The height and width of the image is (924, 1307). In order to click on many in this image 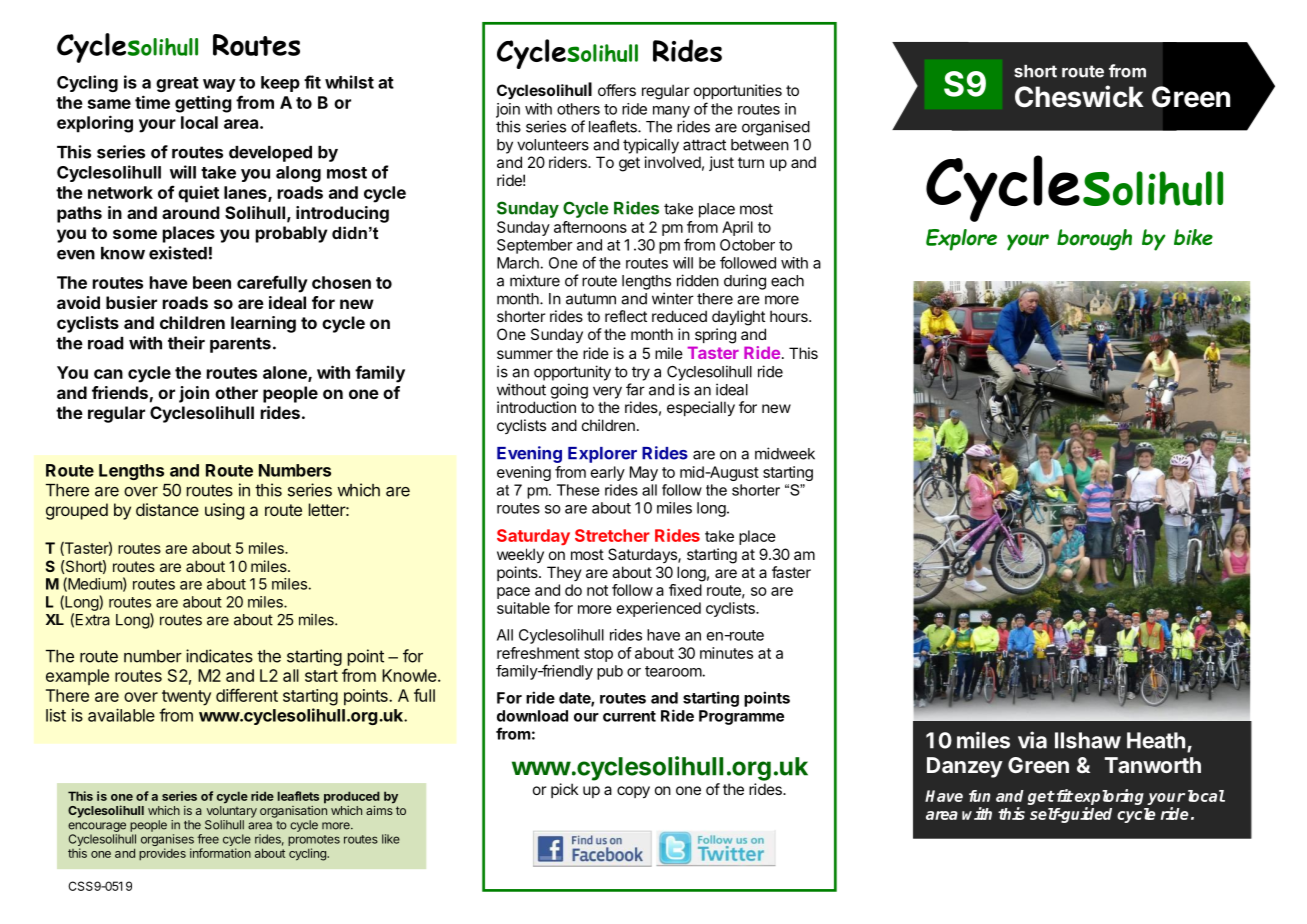, I will do `click(671, 112)`.
